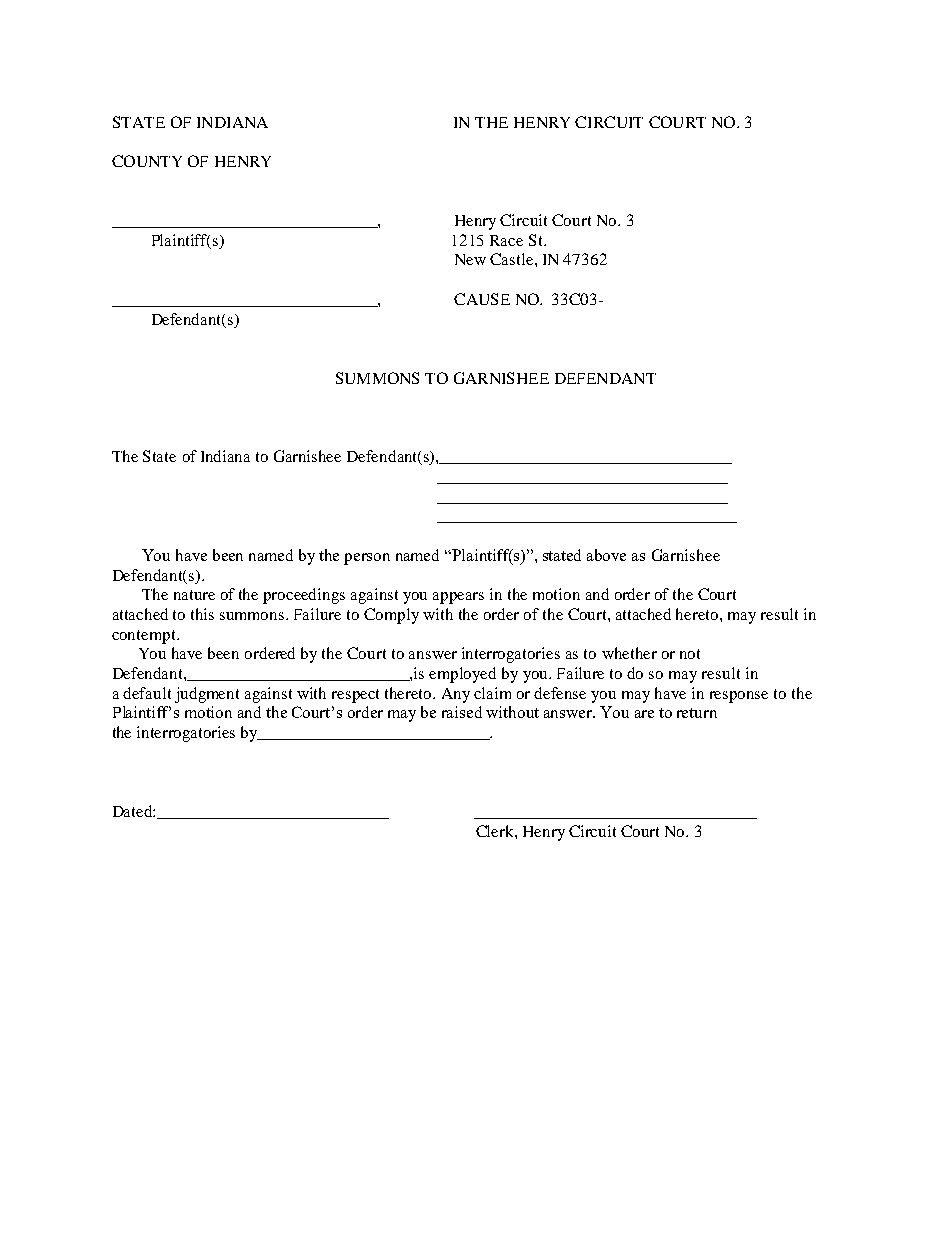 The image size is (952, 1233). I want to click on person, so click(367, 559).
